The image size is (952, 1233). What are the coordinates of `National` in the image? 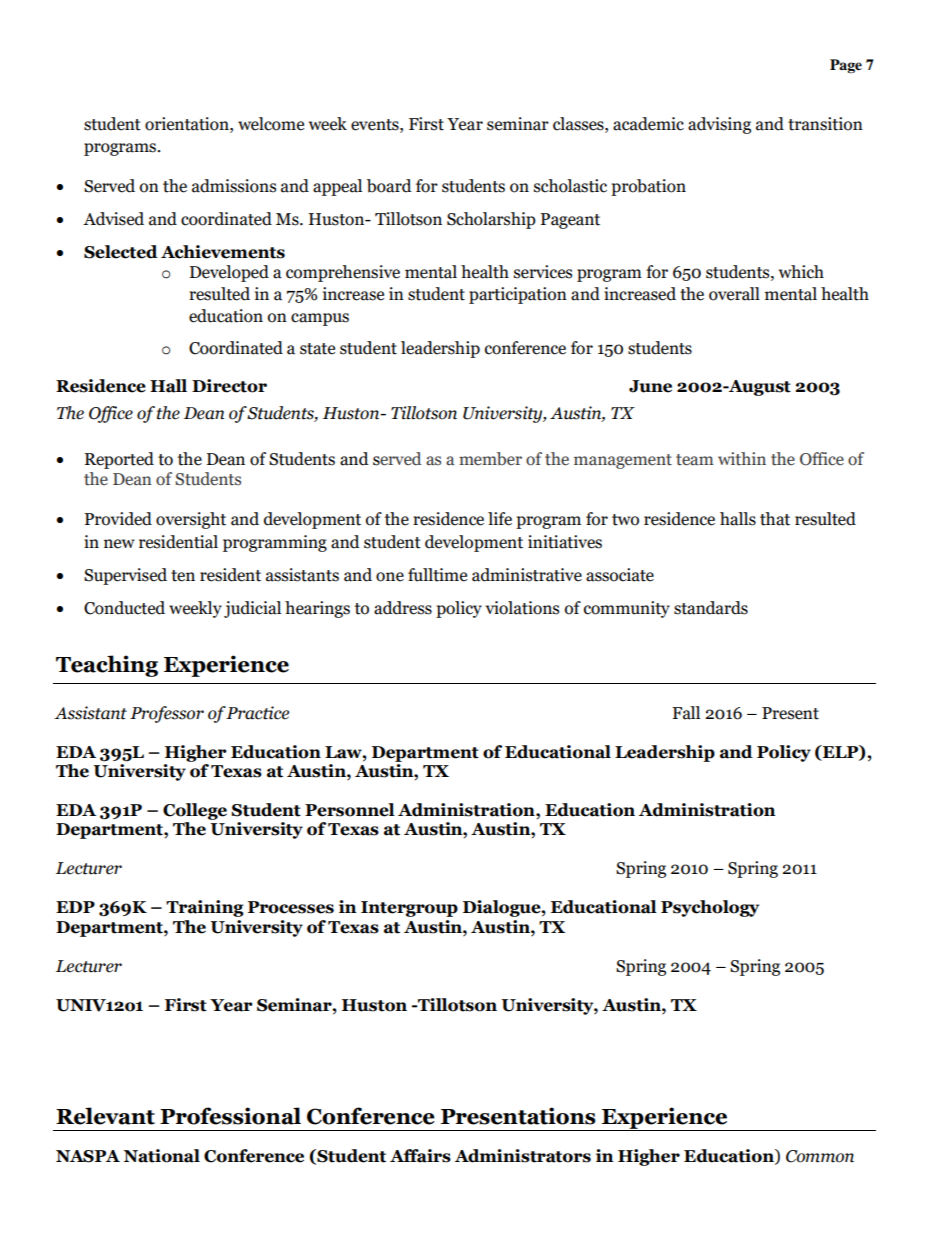 It's located at (162, 1156).
